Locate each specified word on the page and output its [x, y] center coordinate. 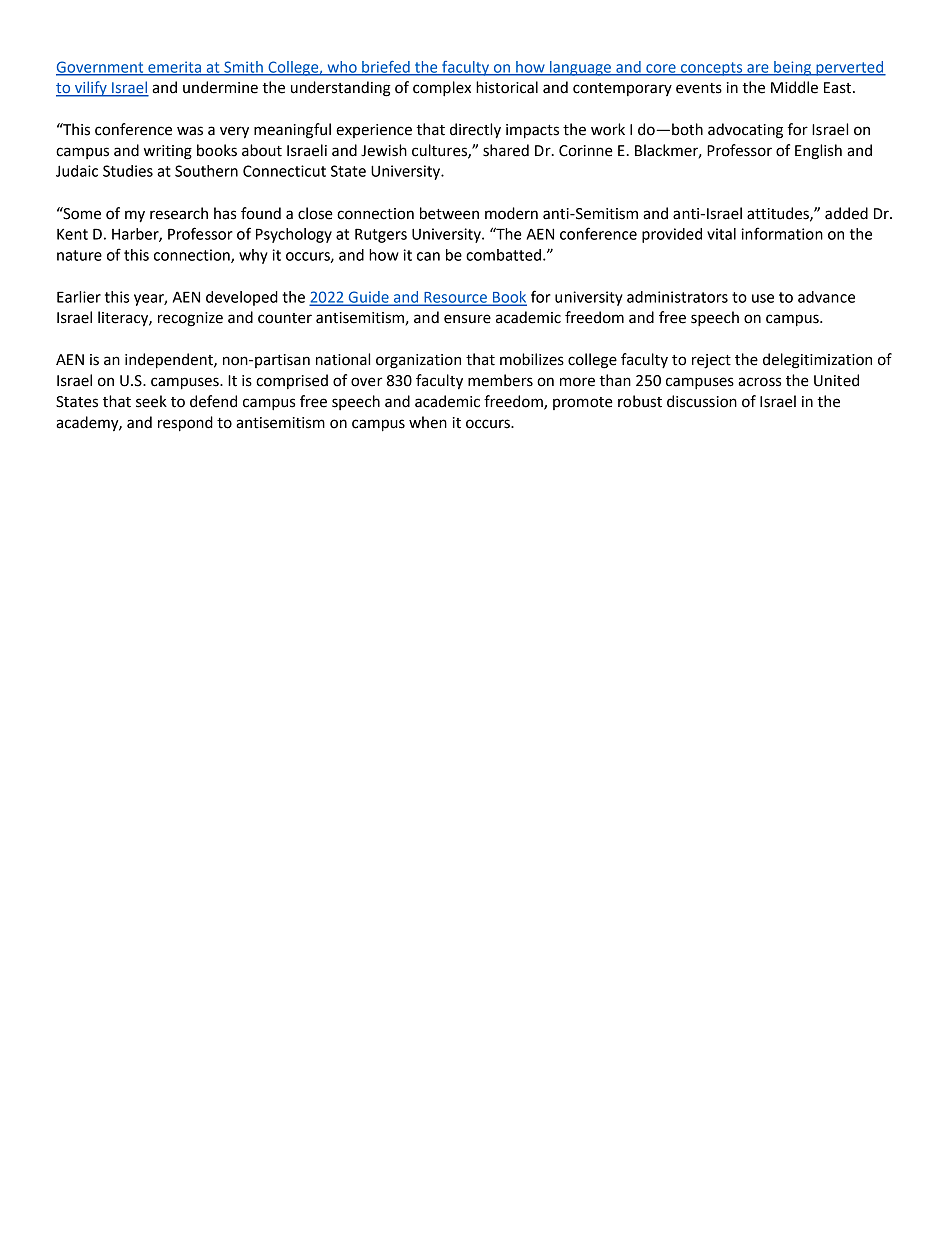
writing [168, 152]
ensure [467, 319]
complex [442, 88]
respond [185, 424]
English [818, 152]
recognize [190, 319]
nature [79, 255]
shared [506, 150]
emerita [174, 68]
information [782, 233]
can [428, 256]
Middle [794, 87]
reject [711, 361]
